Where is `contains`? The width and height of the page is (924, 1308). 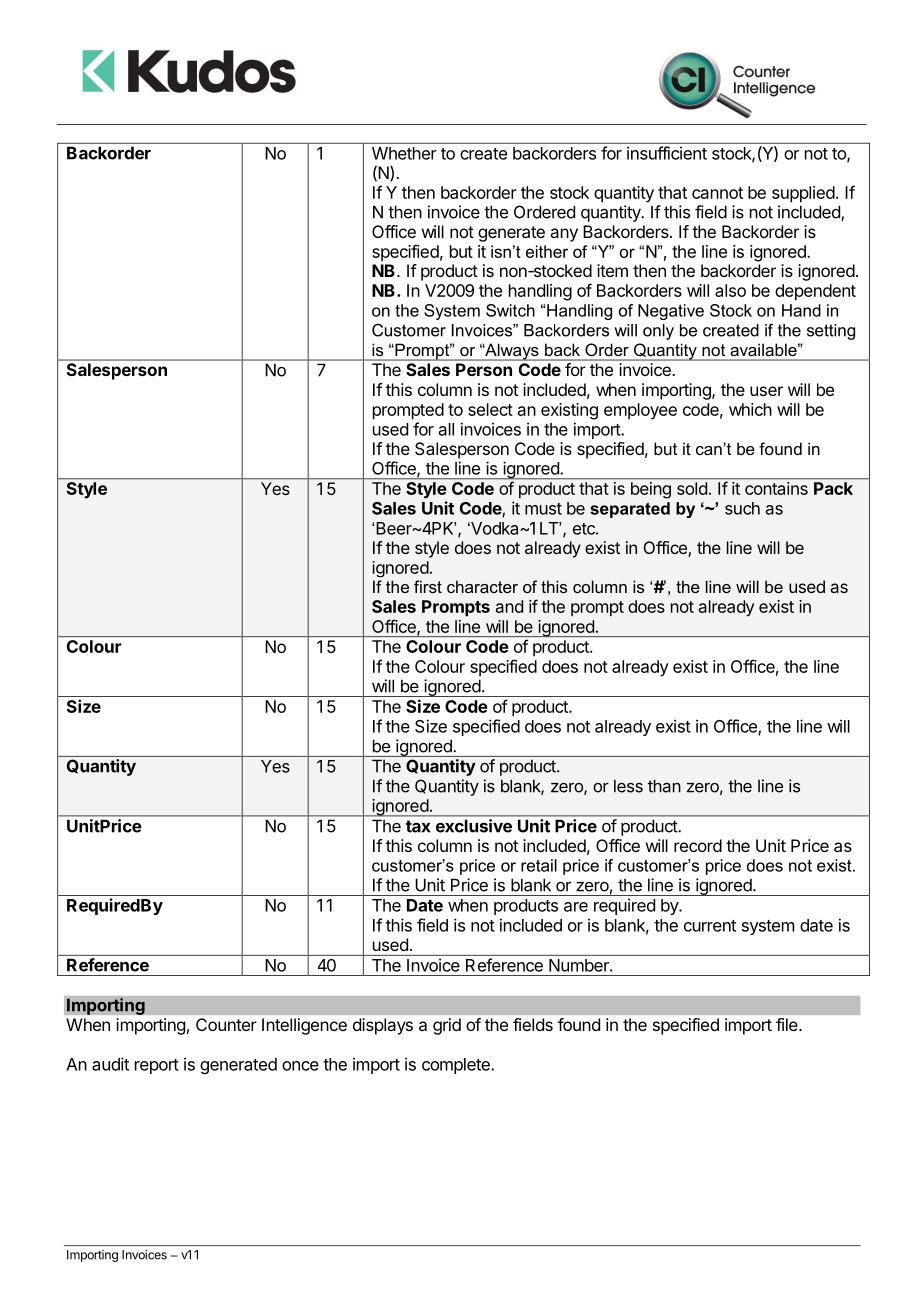 contains is located at coordinates (776, 488).
